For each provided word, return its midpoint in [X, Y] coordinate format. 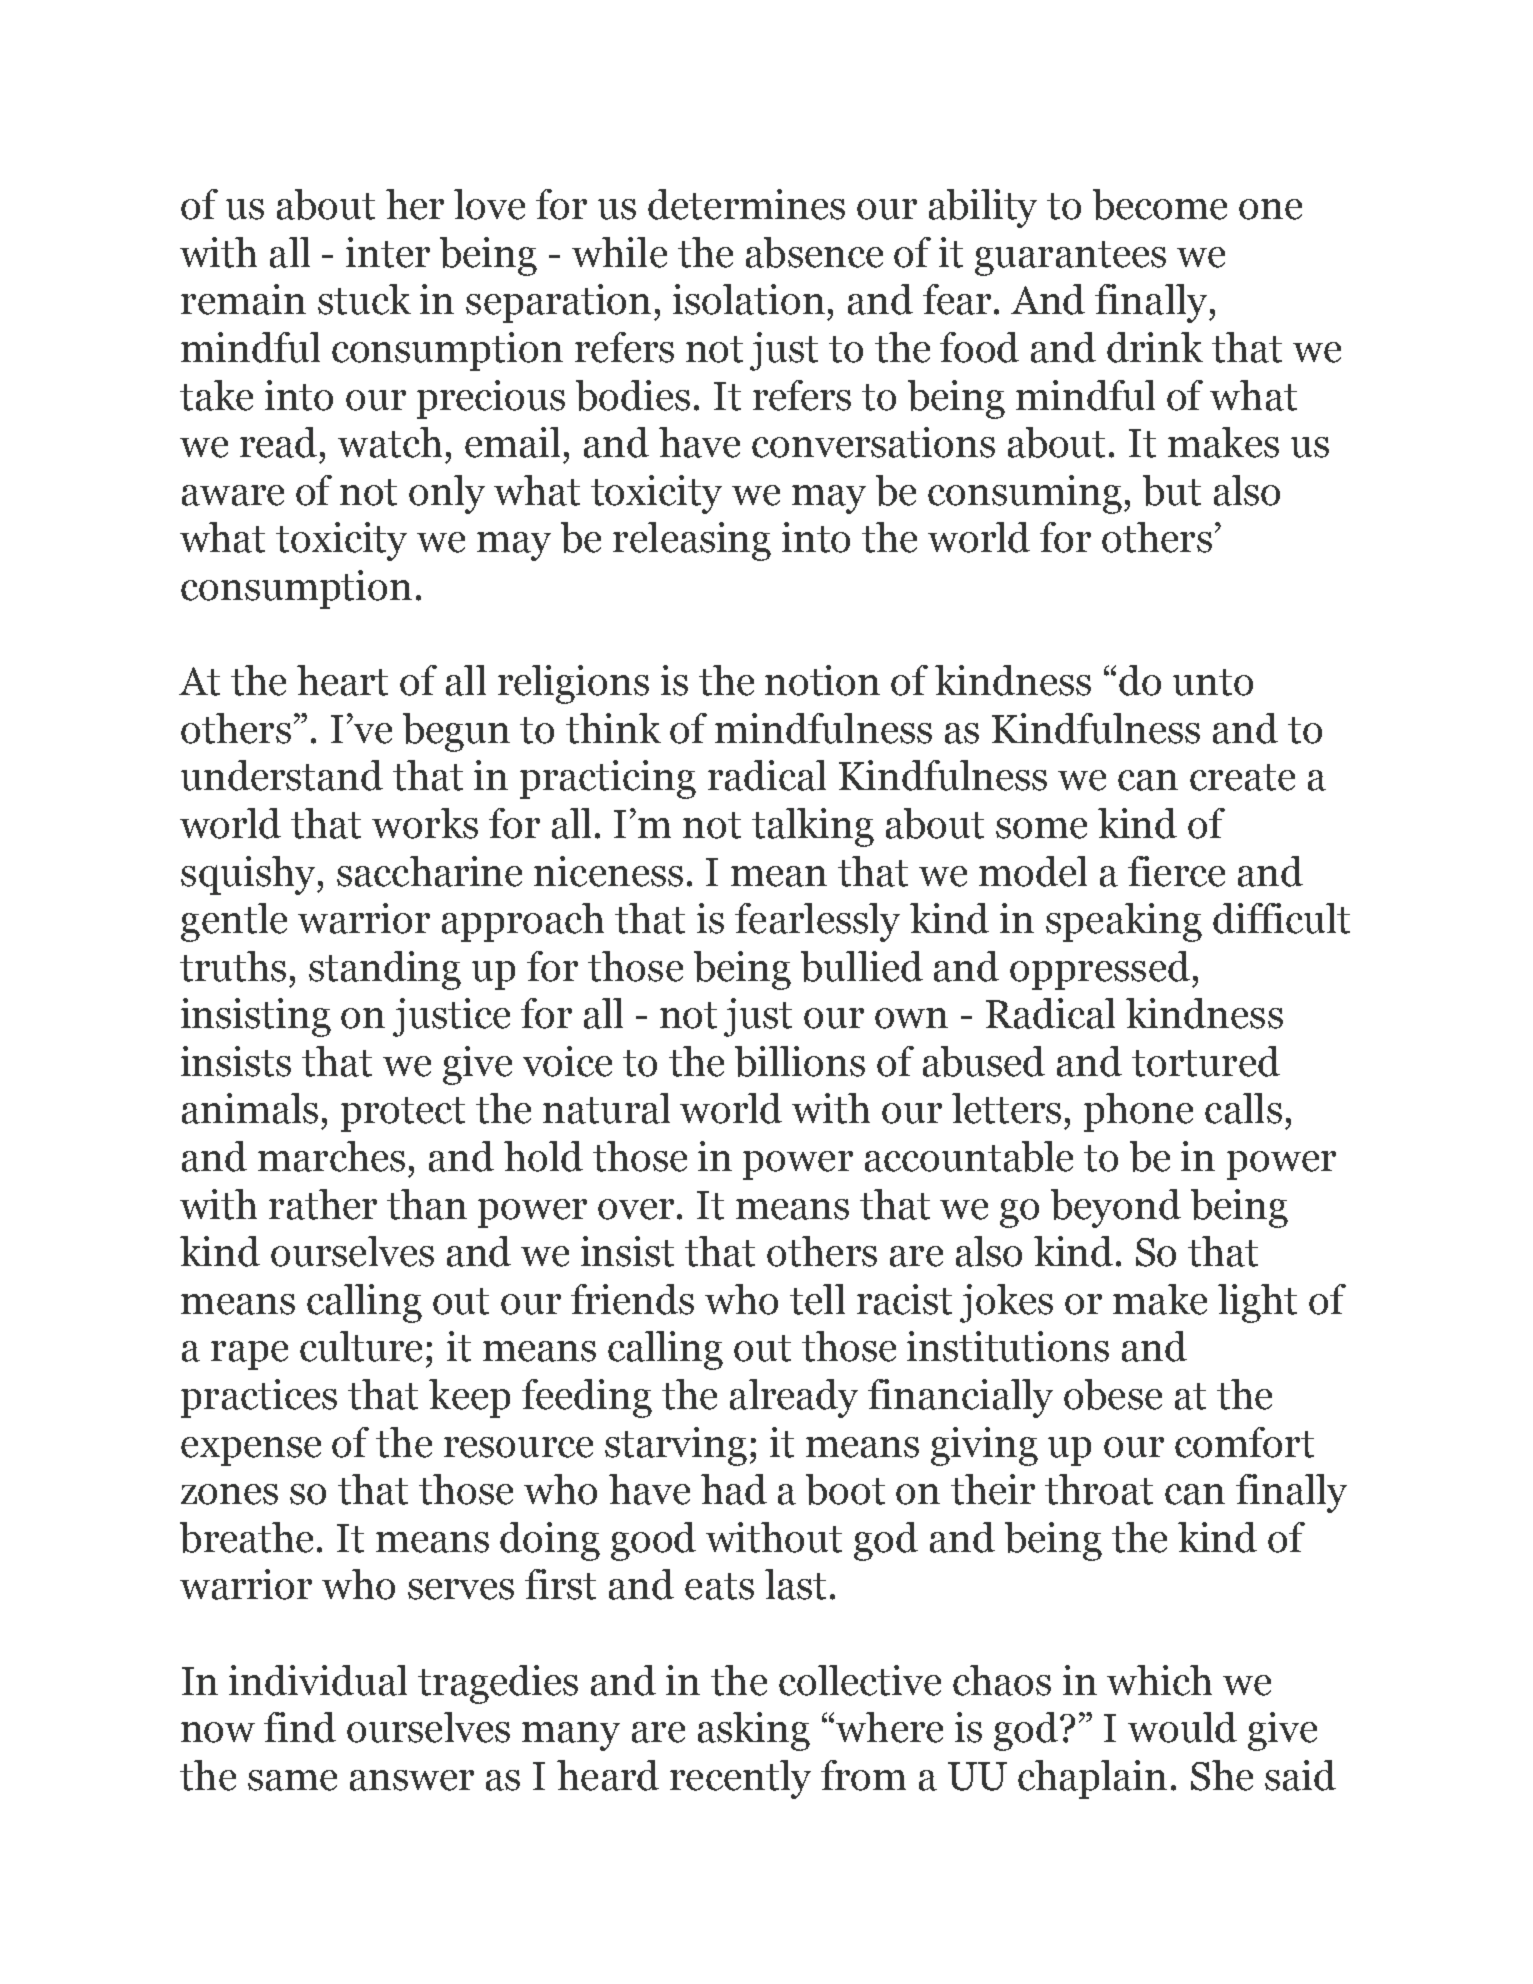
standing [385, 970]
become [1160, 204]
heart [342, 680]
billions [800, 1061]
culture [361, 1346]
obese [1113, 1394]
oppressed [1100, 970]
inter [388, 252]
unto [1213, 682]
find [300, 1727]
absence [814, 252]
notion [822, 680]
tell [817, 1299]
